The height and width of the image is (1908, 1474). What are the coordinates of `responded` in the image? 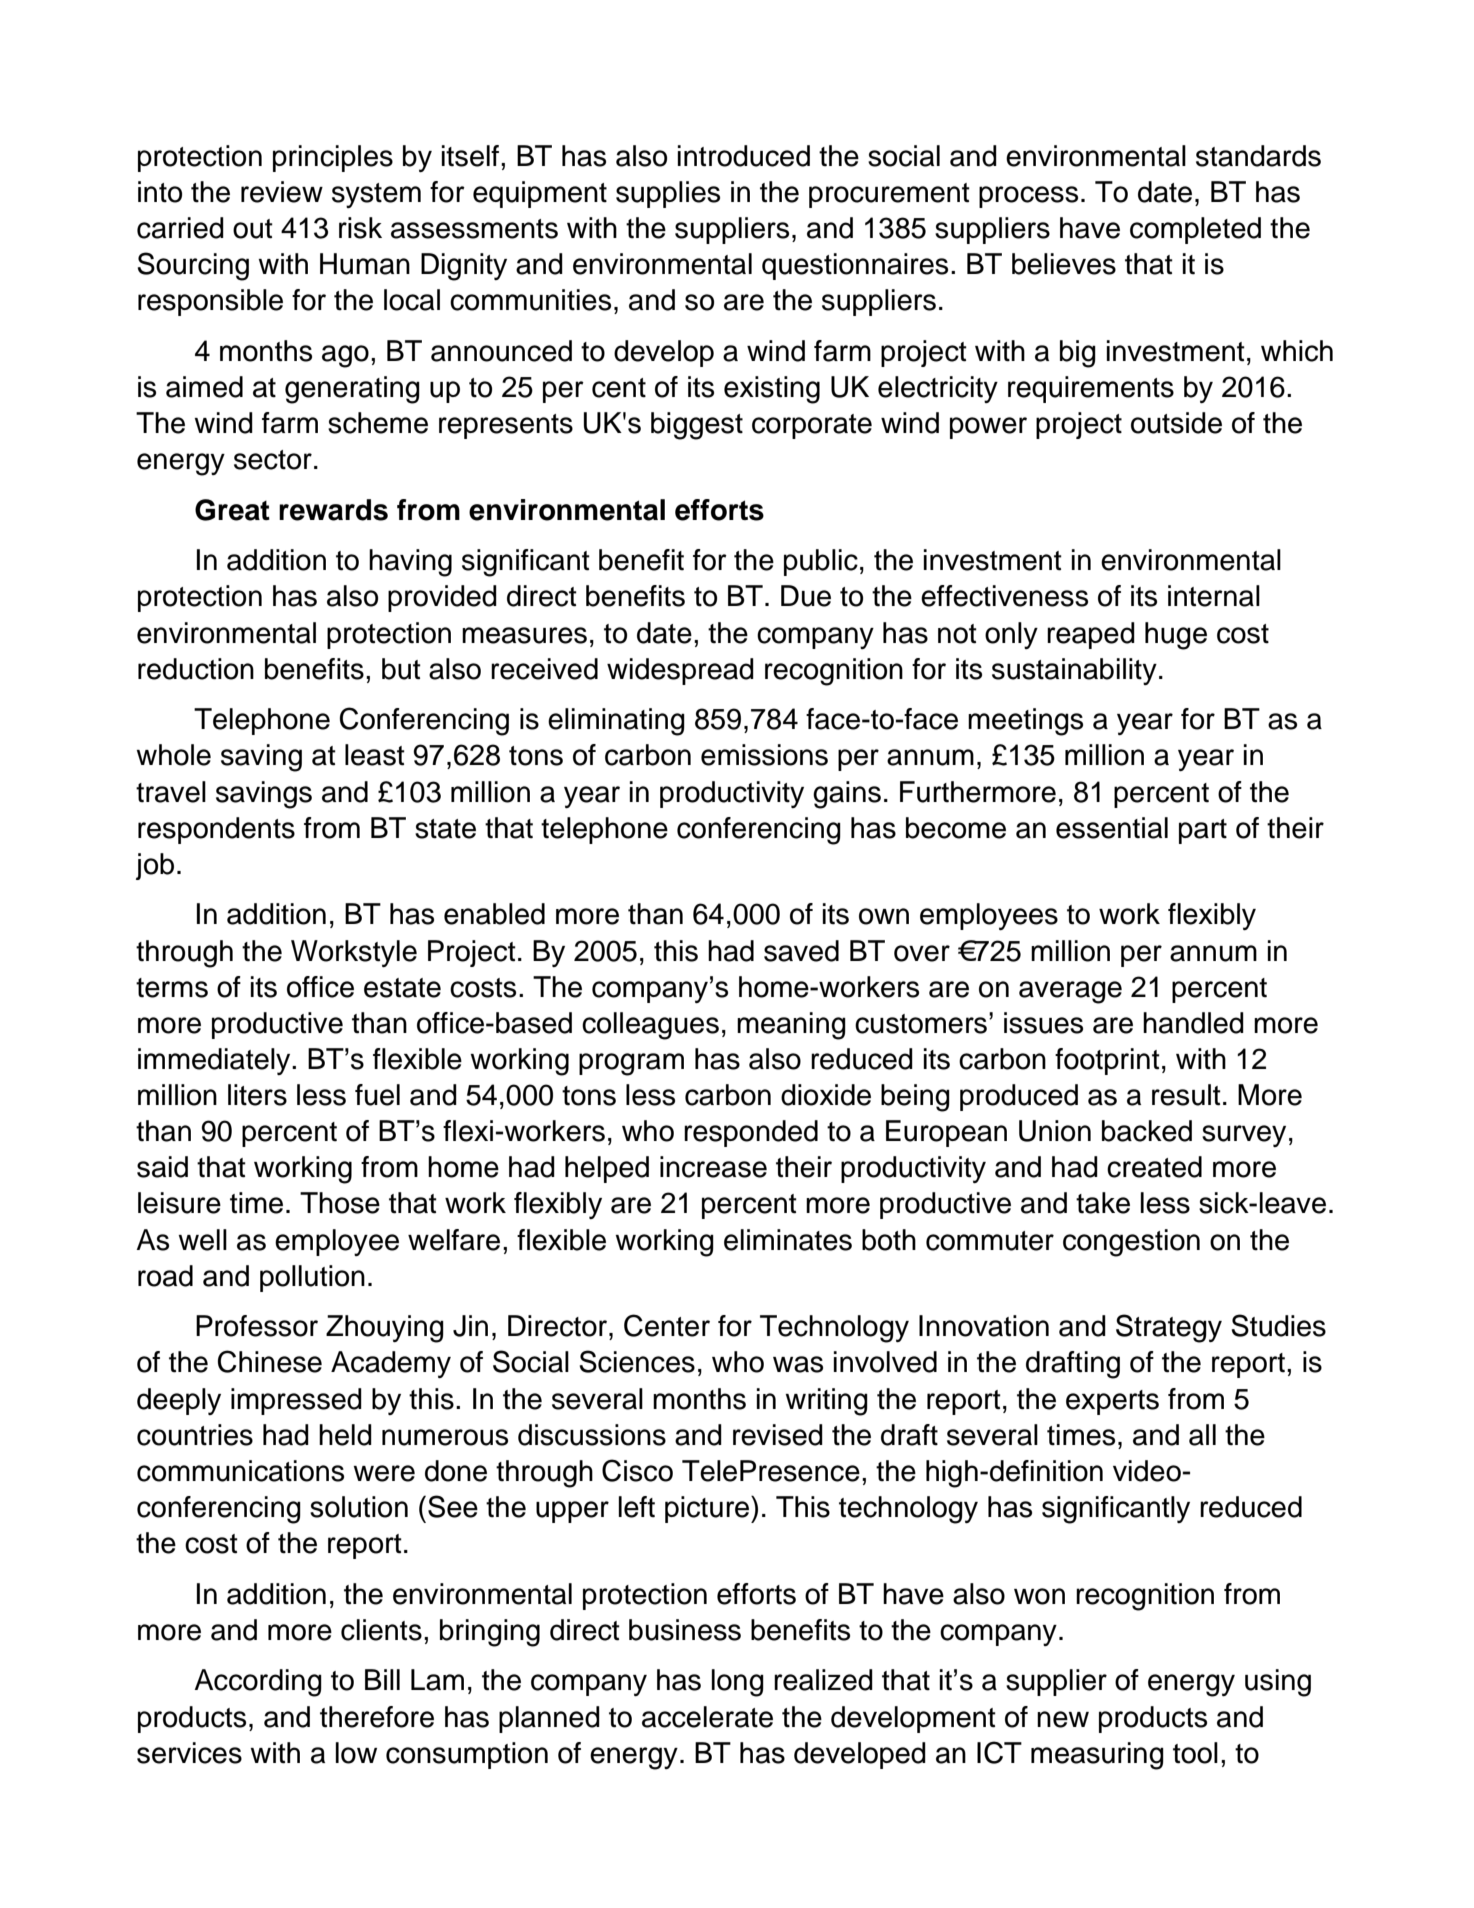 It's located at (751, 1133).
